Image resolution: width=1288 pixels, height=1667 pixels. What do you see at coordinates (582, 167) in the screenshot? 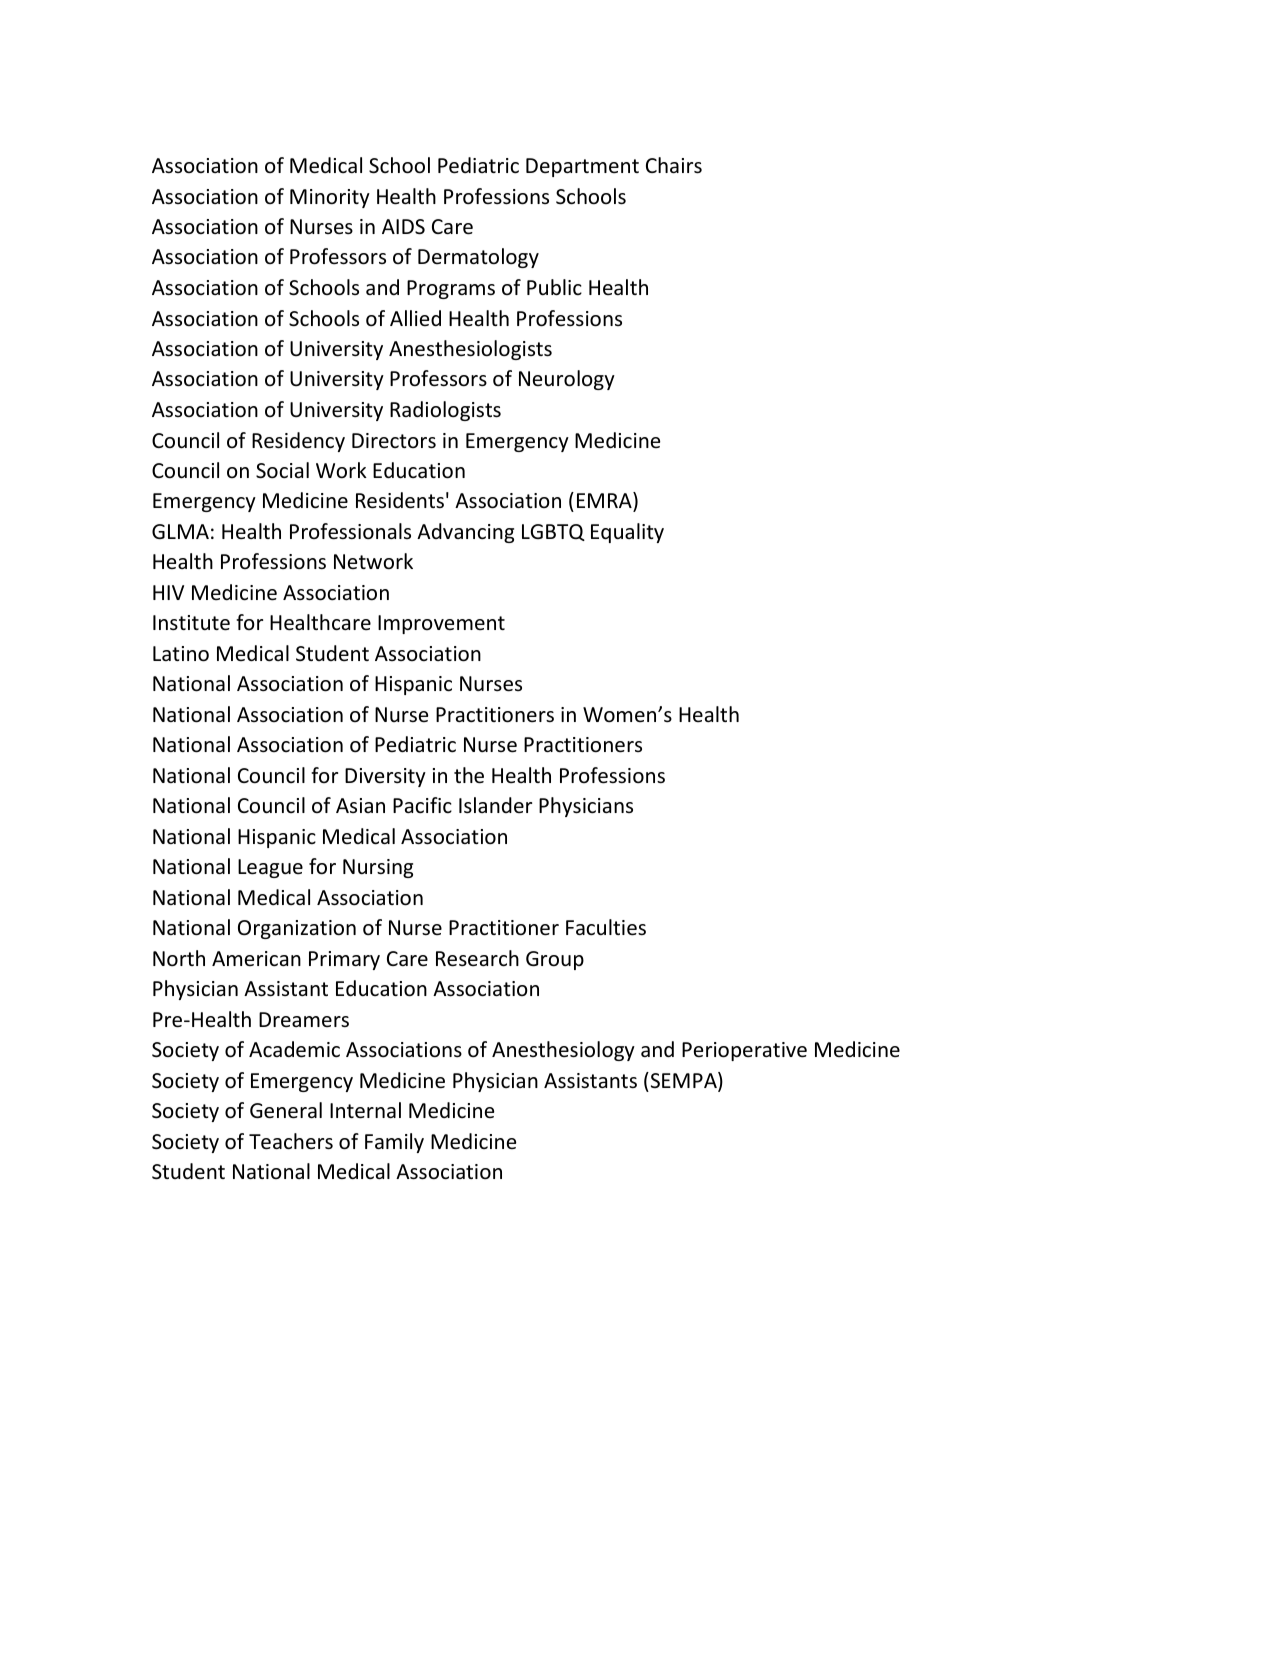
I see `Department` at bounding box center [582, 167].
